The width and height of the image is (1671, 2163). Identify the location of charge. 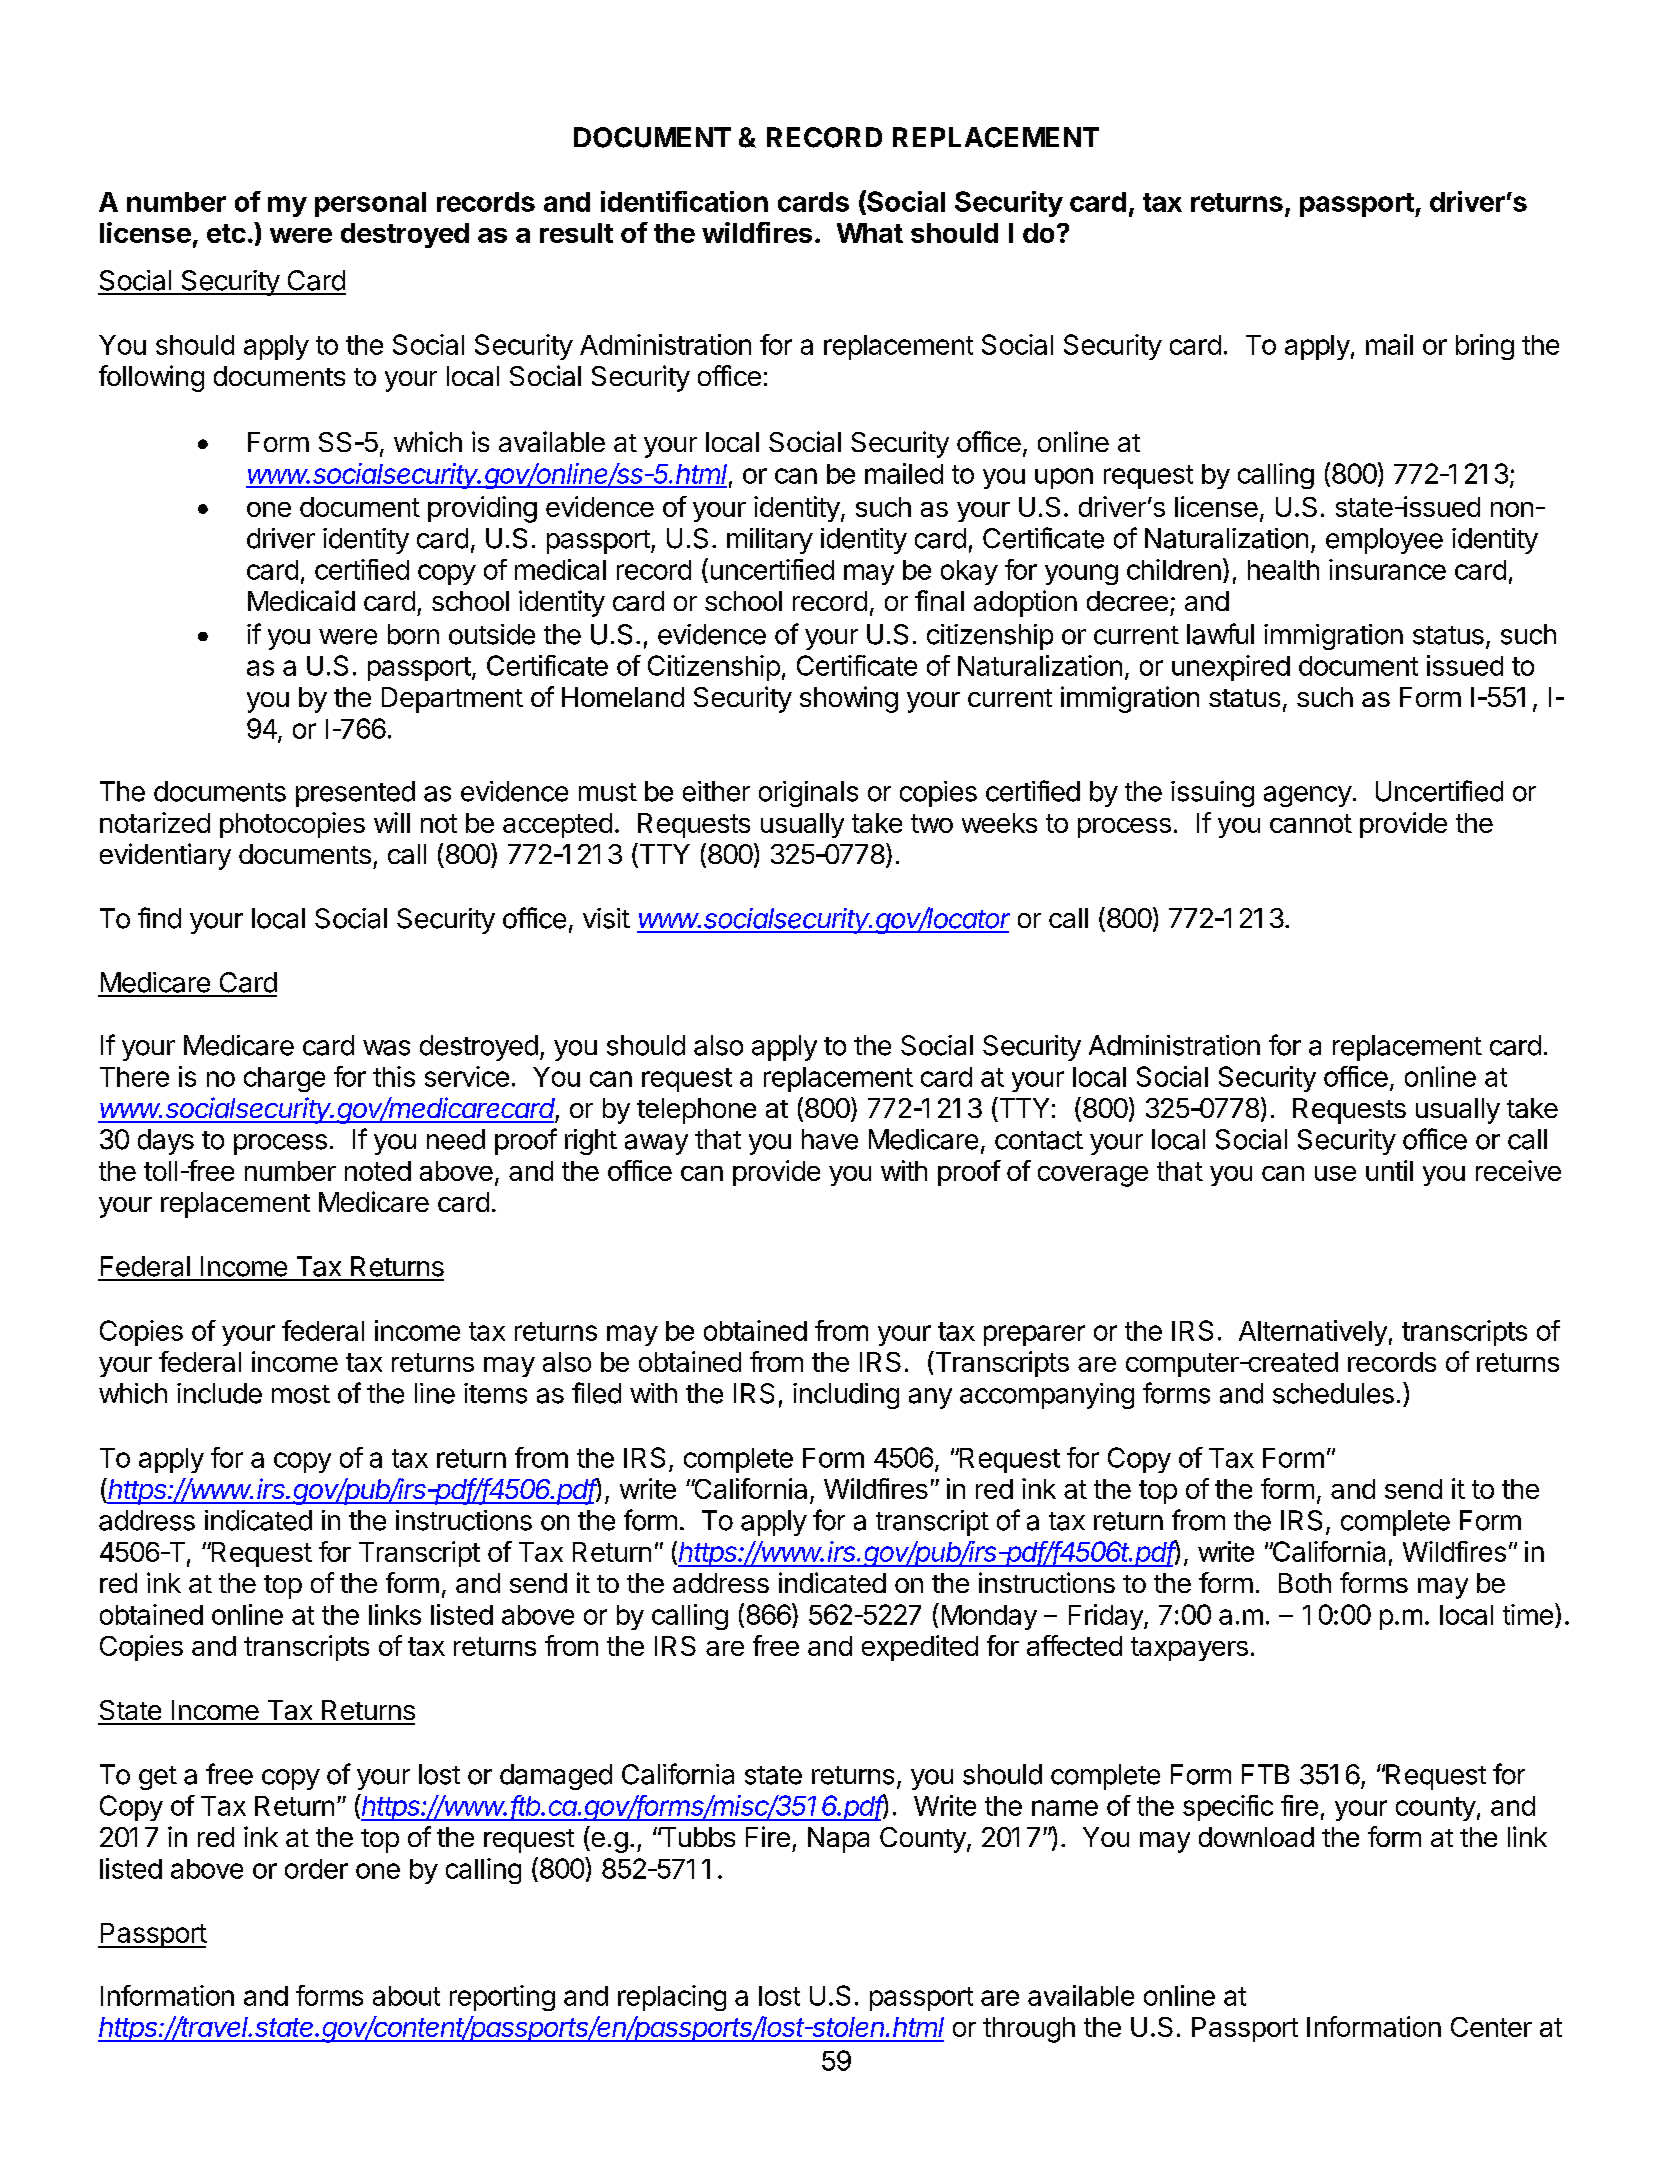
(284, 1079).
